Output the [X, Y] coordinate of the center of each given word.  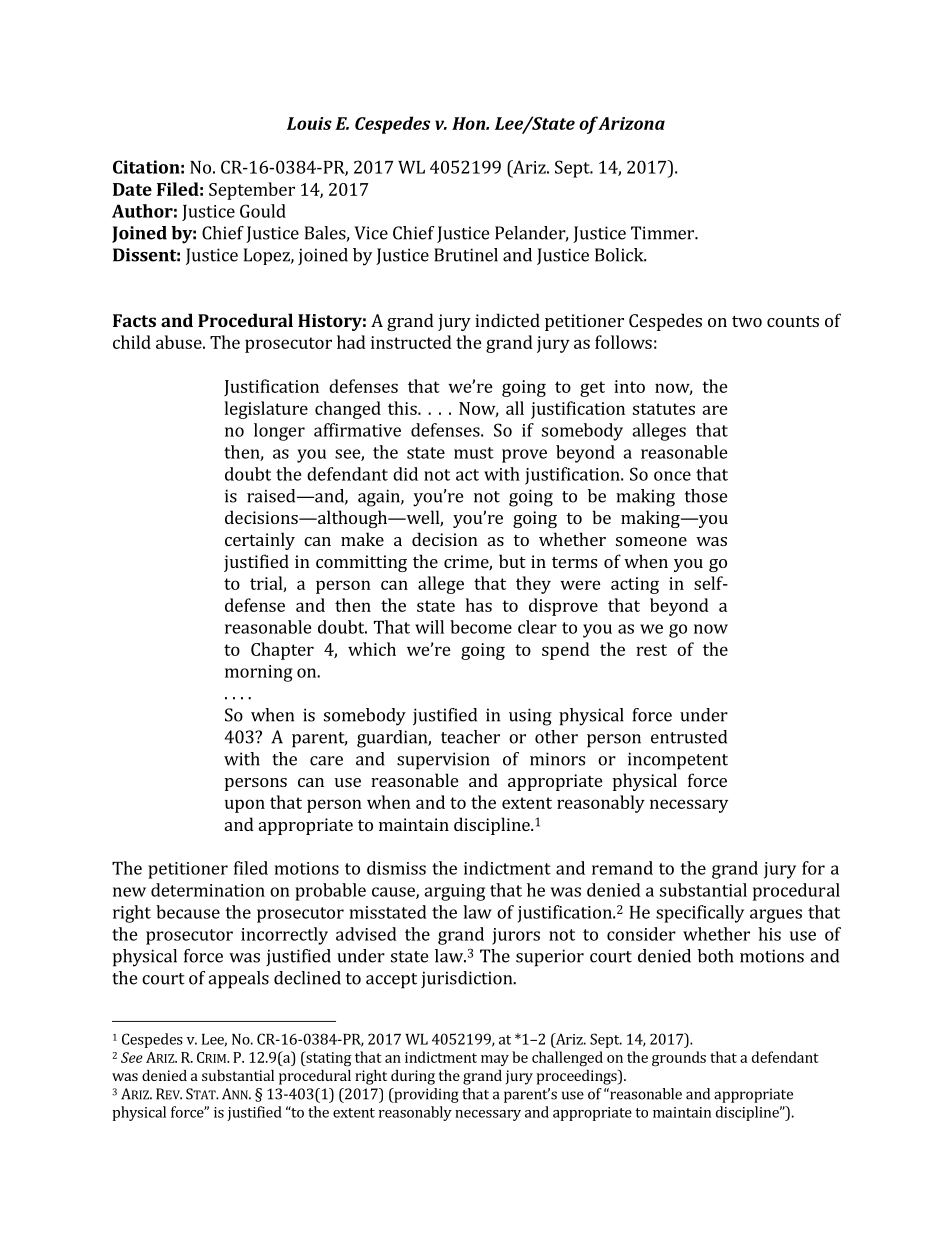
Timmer [663, 233]
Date [132, 189]
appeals [238, 980]
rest [651, 650]
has [479, 605]
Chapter [282, 651]
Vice [371, 233]
